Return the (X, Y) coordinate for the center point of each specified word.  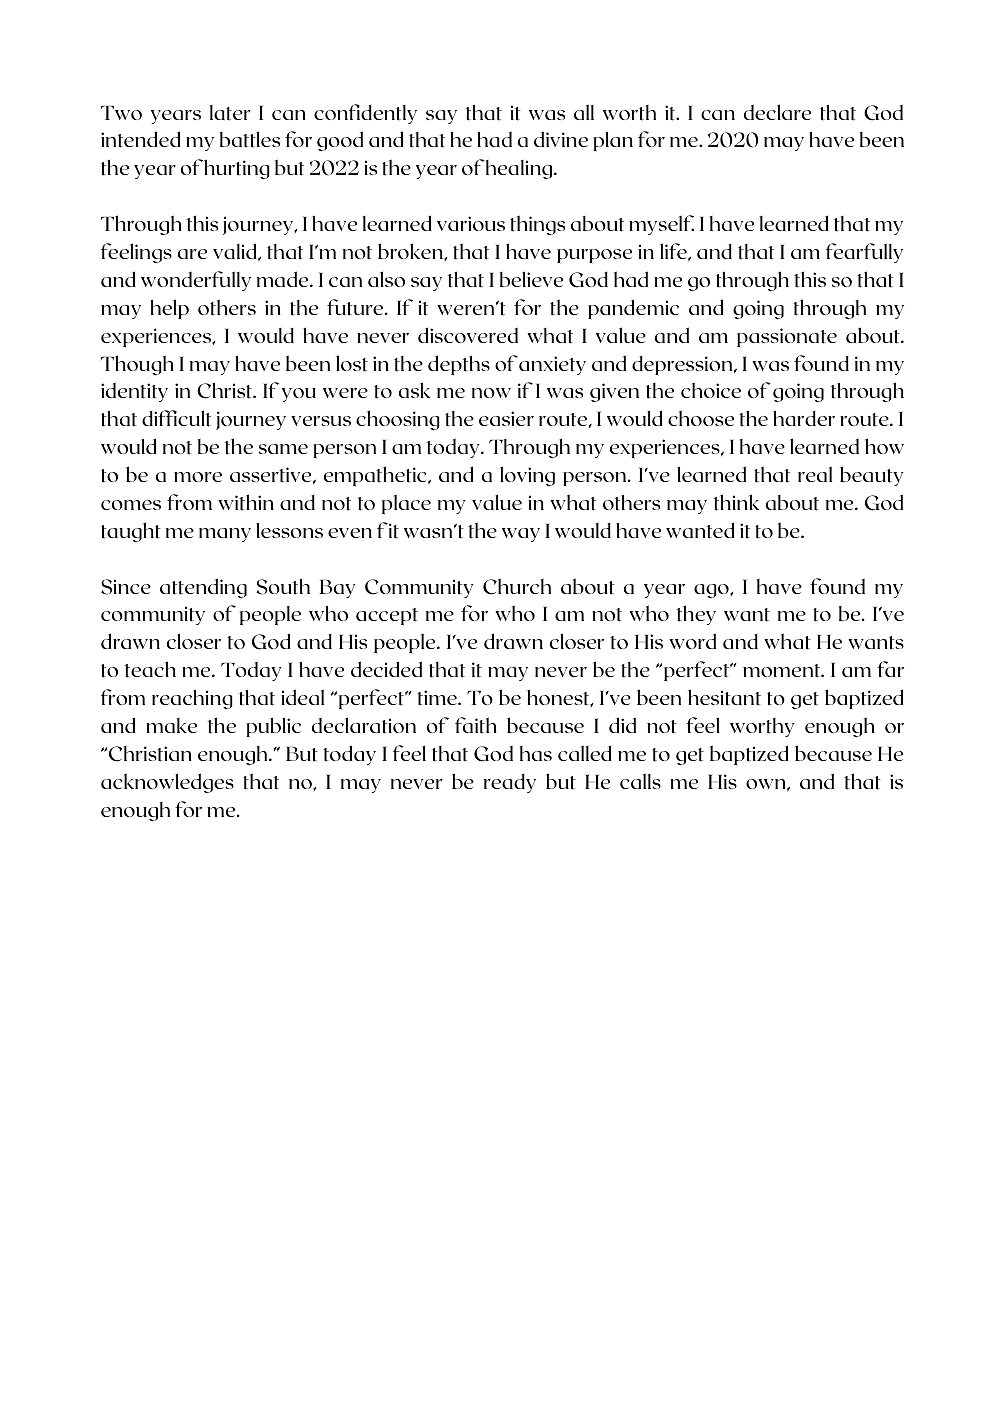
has (536, 753)
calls (640, 781)
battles (250, 139)
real (815, 474)
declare (777, 112)
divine (561, 139)
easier (506, 418)
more (198, 477)
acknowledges (167, 783)
